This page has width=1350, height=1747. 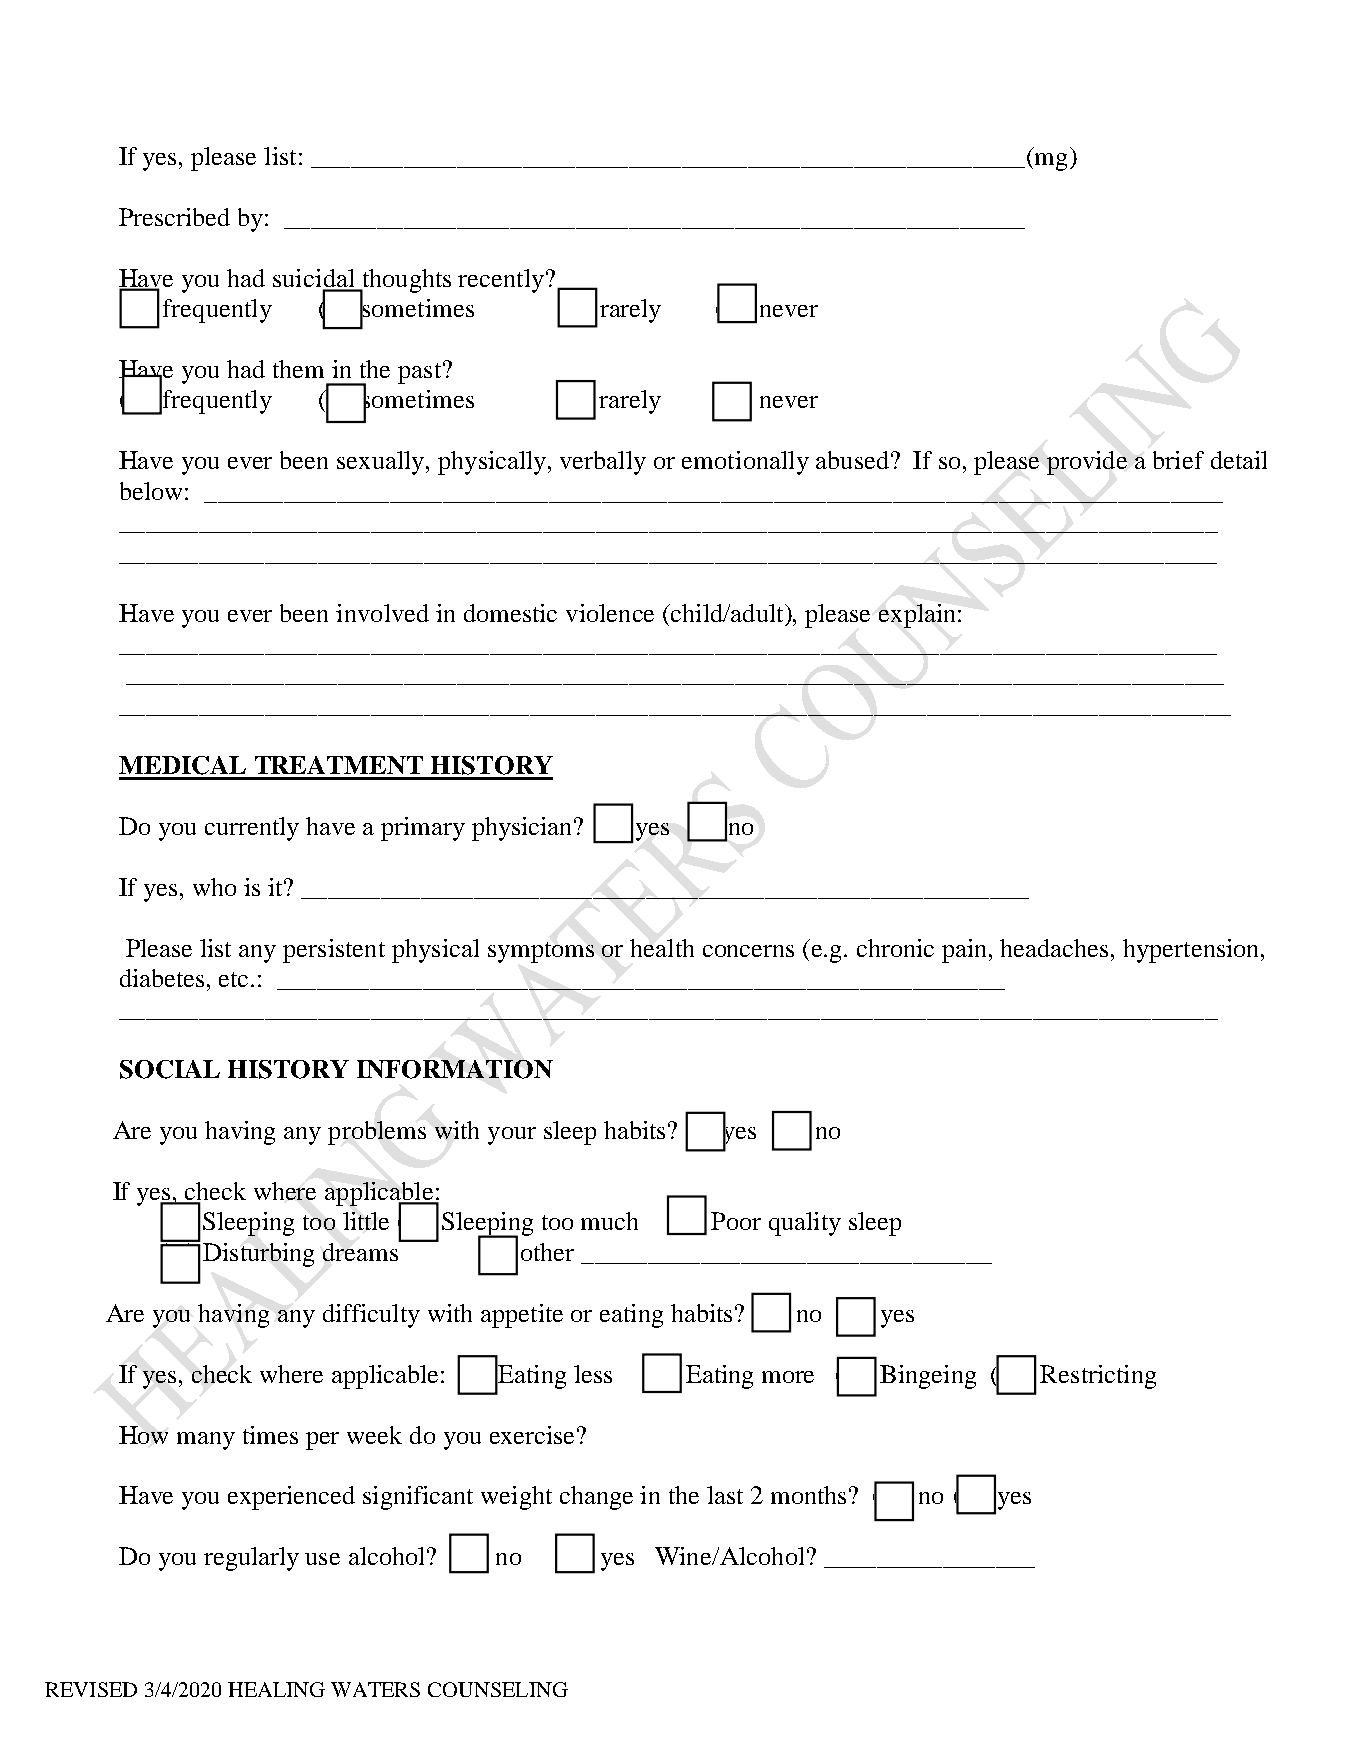 What do you see at coordinates (609, 1221) in the page?
I see `much` at bounding box center [609, 1221].
